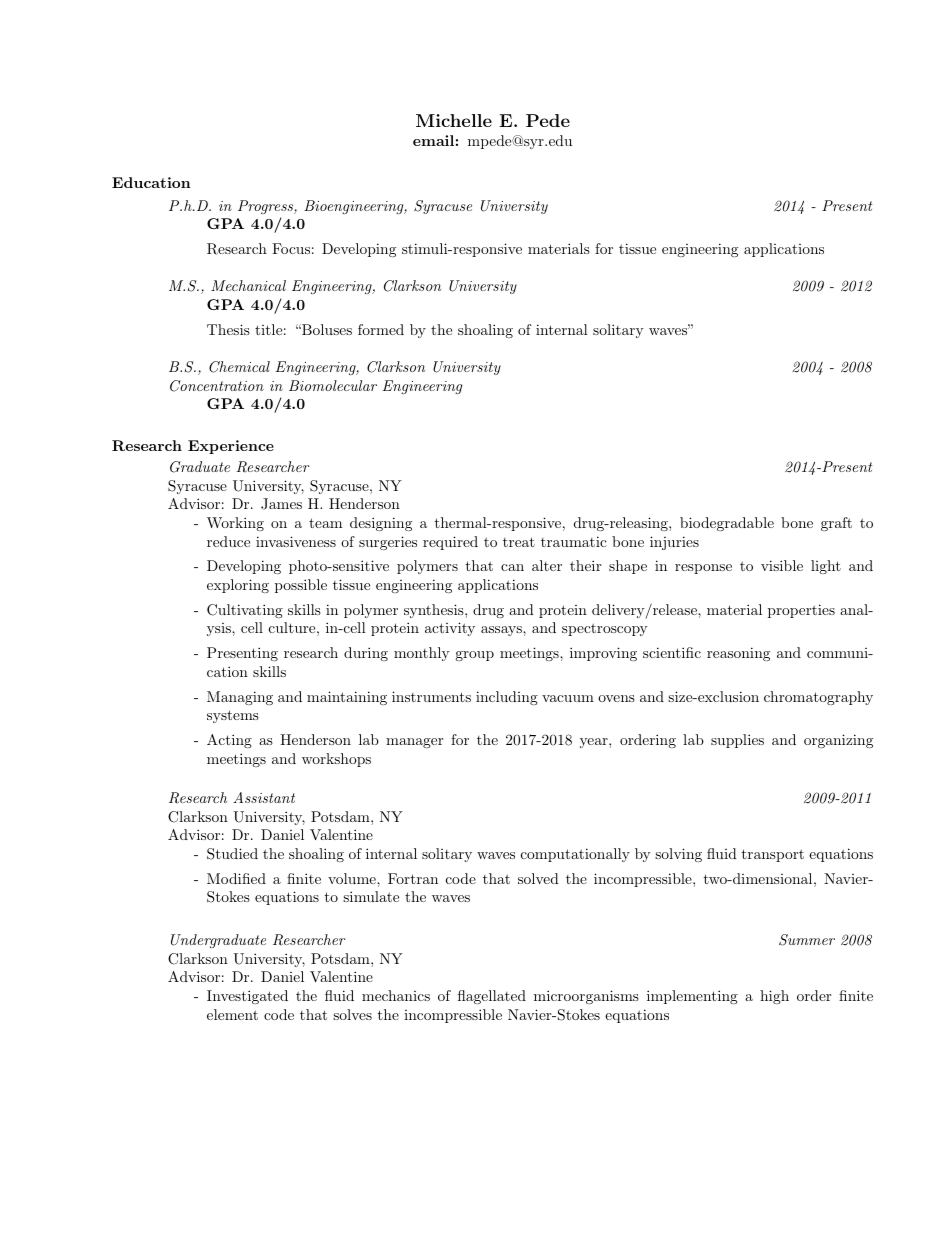  What do you see at coordinates (737, 741) in the screenshot?
I see `supplies` at bounding box center [737, 741].
